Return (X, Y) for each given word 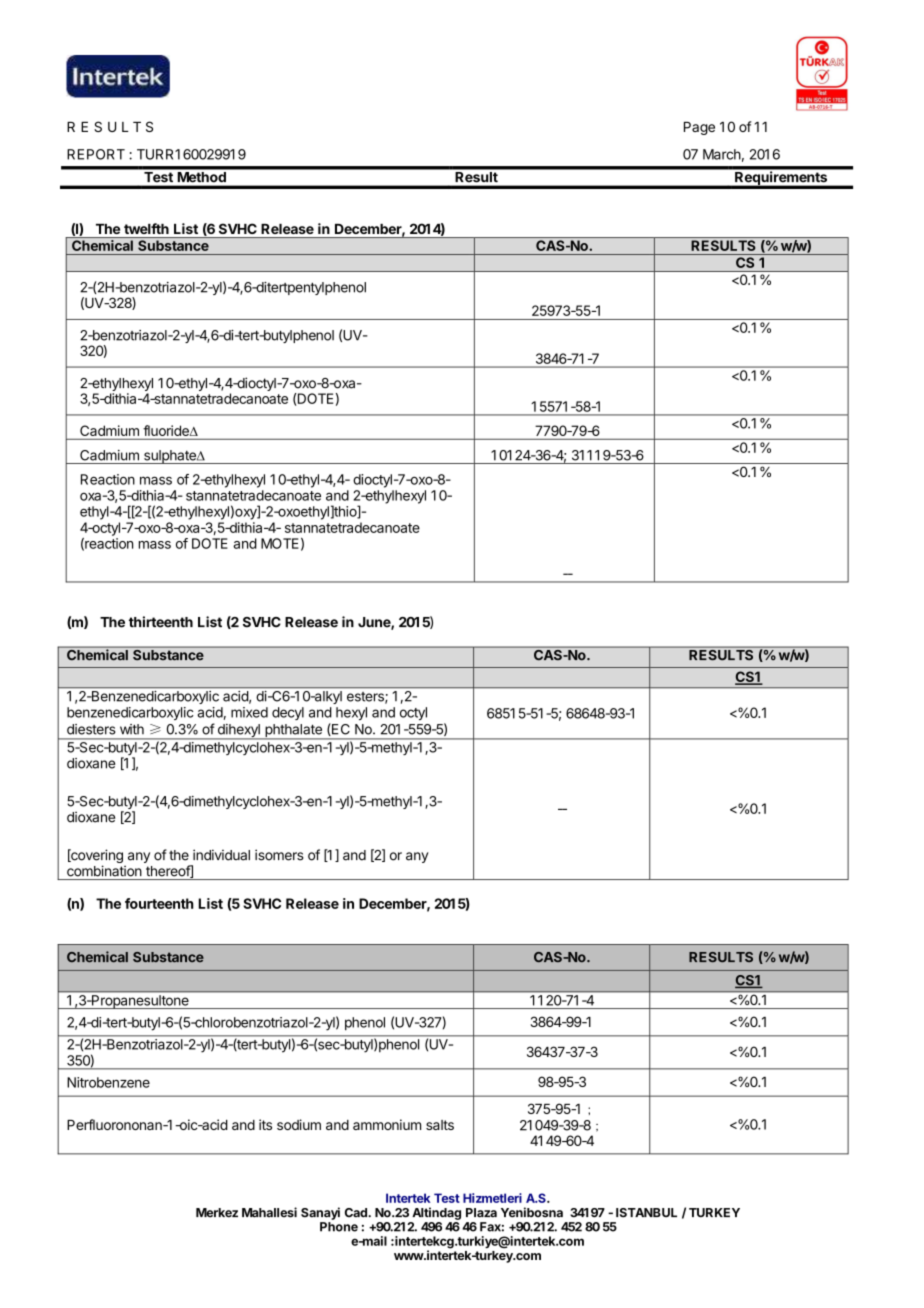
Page (699, 128)
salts (440, 1125)
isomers (279, 855)
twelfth (146, 228)
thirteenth (161, 622)
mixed (249, 712)
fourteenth (159, 903)
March (722, 154)
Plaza (481, 1213)
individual (221, 855)
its (265, 1124)
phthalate (293, 732)
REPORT (96, 154)
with (132, 729)
